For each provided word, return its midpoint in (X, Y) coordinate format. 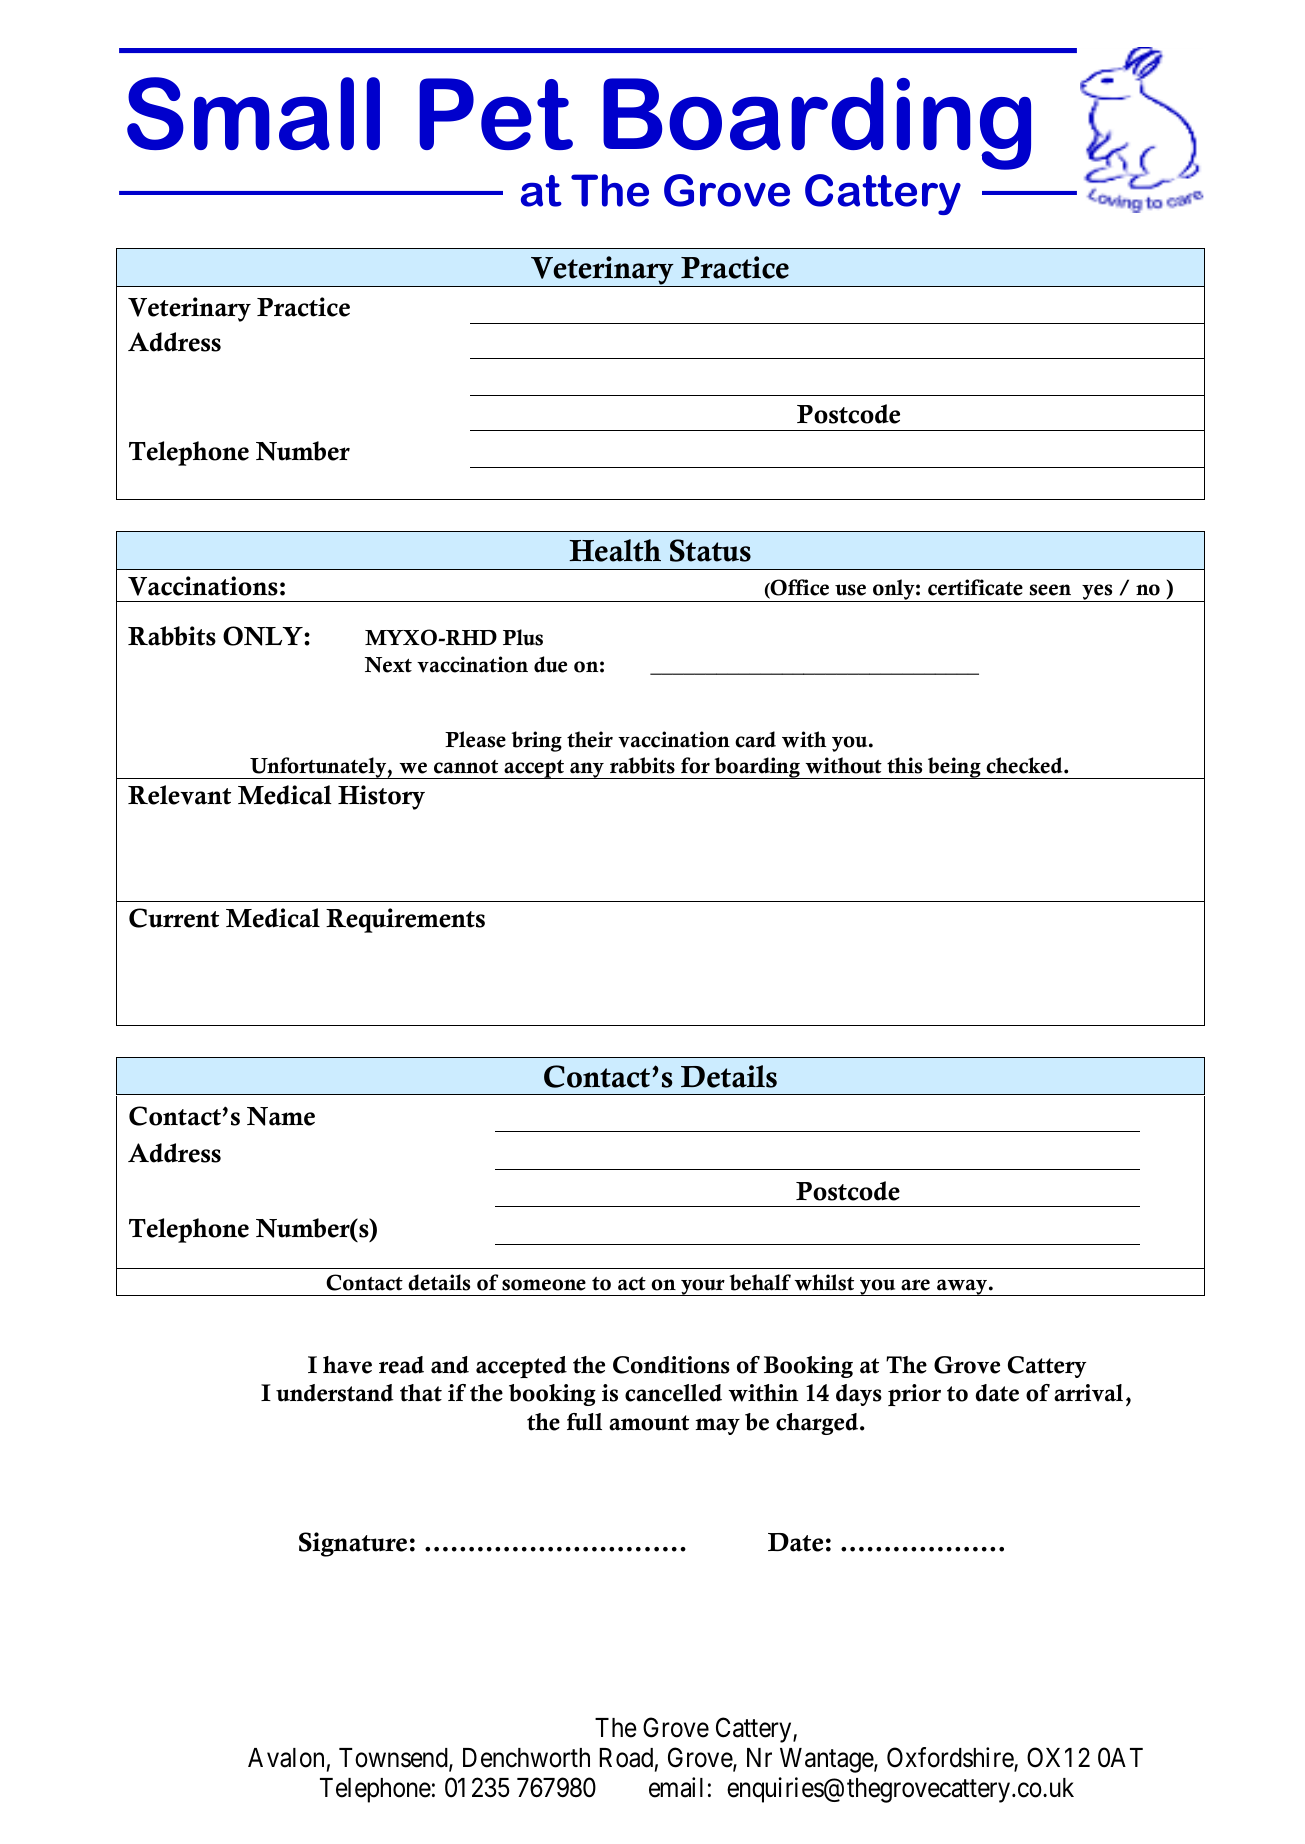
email (676, 1788)
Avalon (286, 1758)
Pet (496, 114)
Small (253, 113)
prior (914, 1395)
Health (615, 550)
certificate (975, 587)
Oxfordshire (951, 1759)
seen (1050, 590)
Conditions (671, 1365)
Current (174, 918)
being (954, 768)
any (587, 770)
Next (388, 665)
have (347, 1365)
